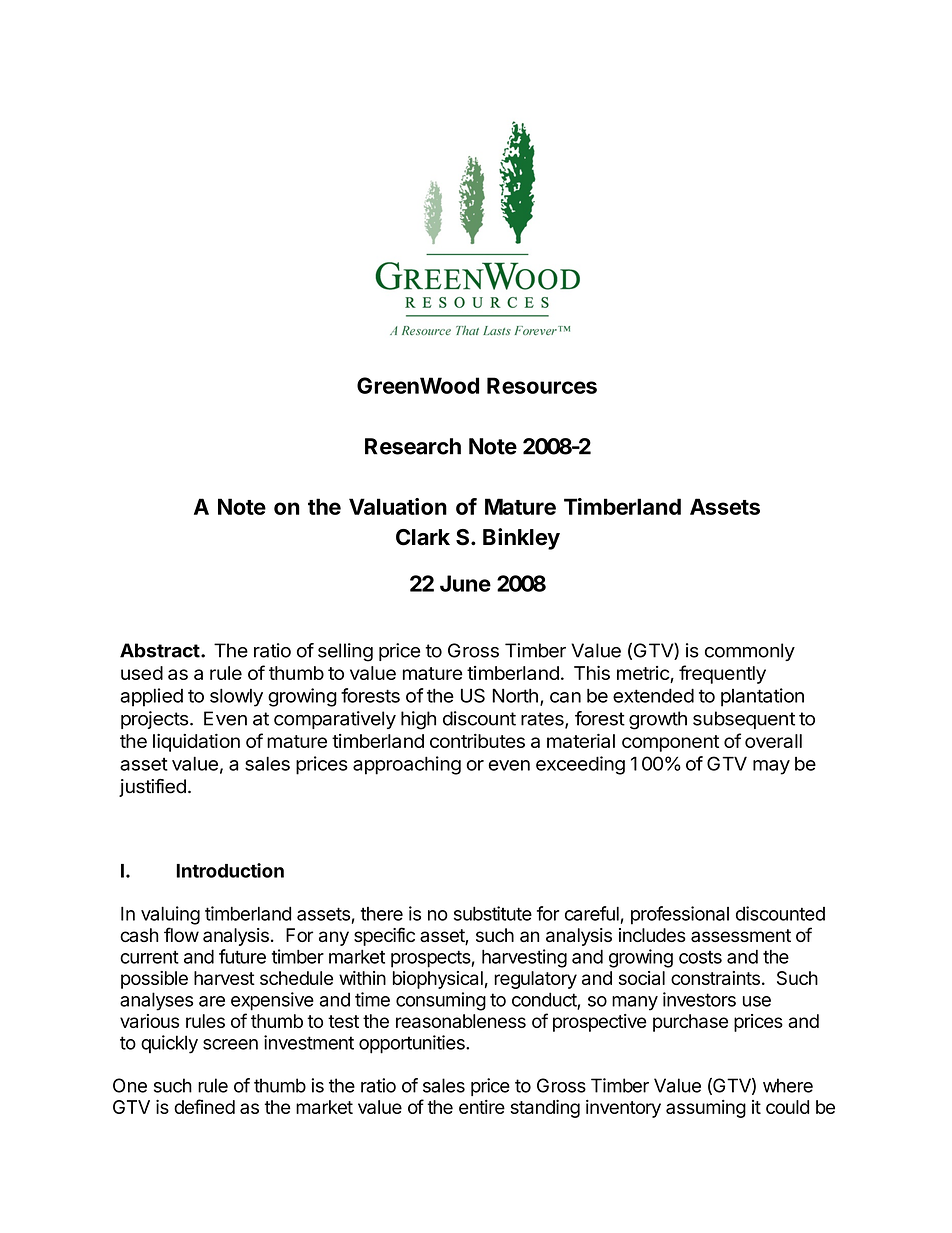 The height and width of the page is (1233, 952). What do you see at coordinates (160, 650) in the page?
I see `Abstract` at bounding box center [160, 650].
